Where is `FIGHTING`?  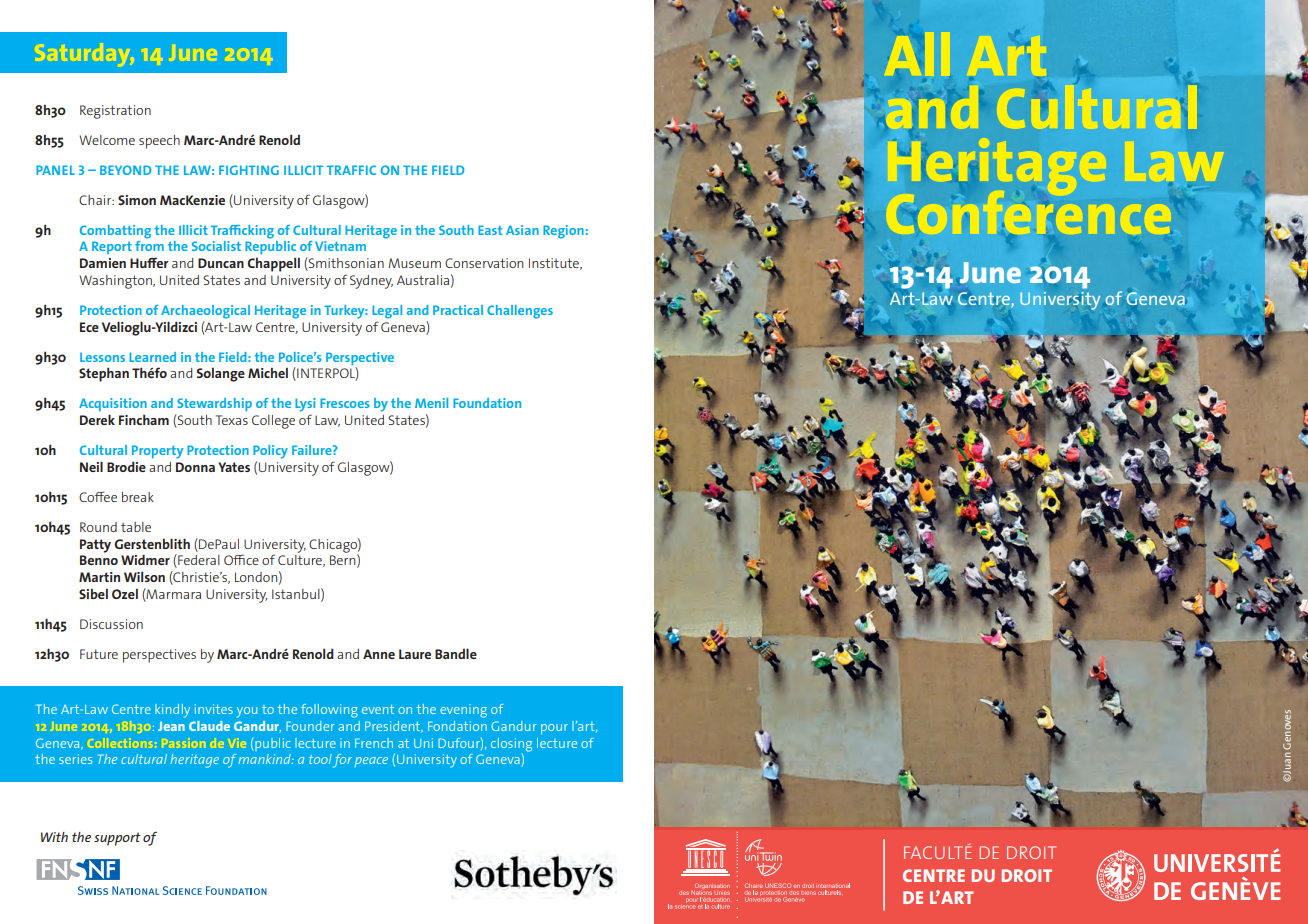
FIGHTING is located at coordinates (249, 170).
